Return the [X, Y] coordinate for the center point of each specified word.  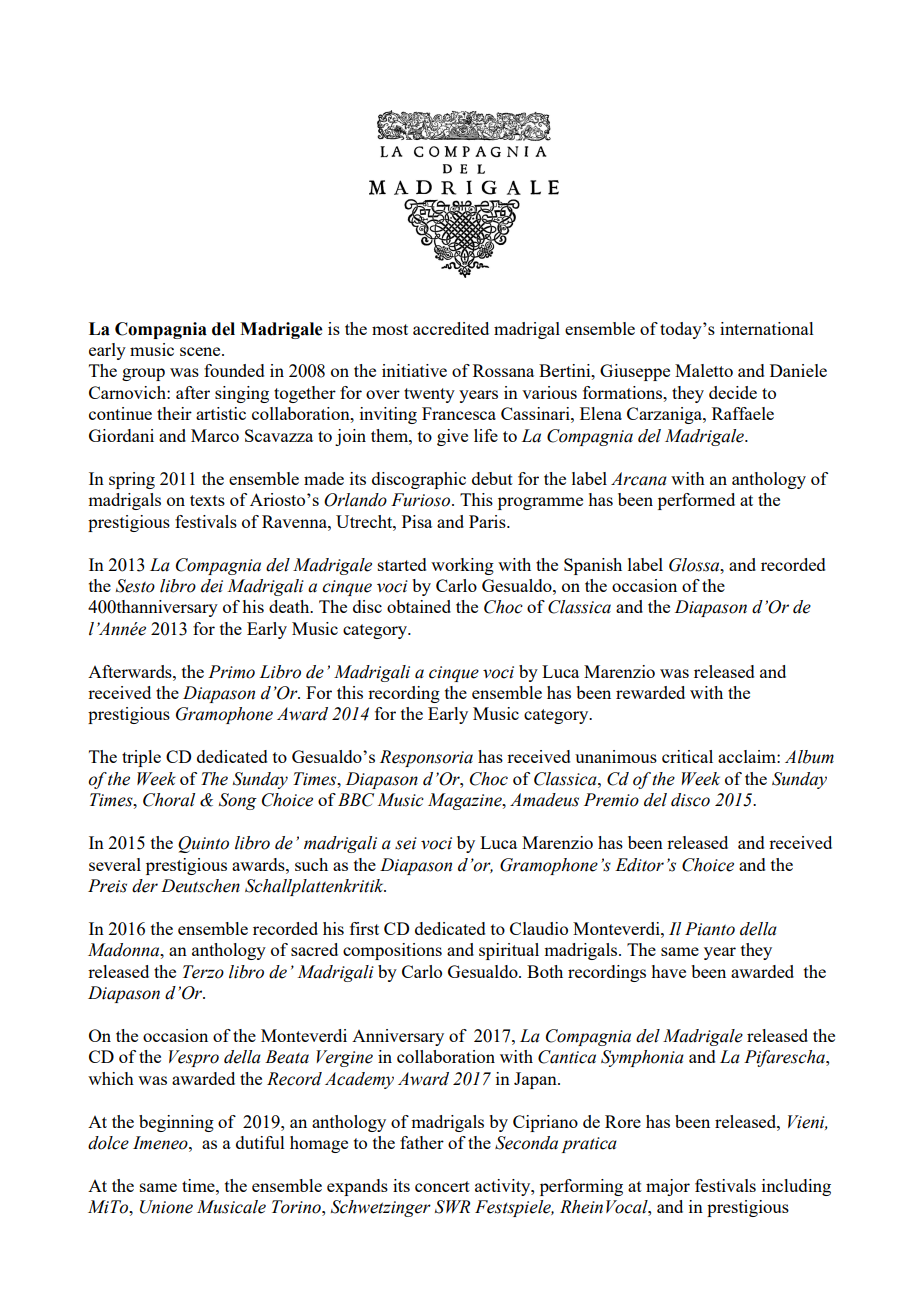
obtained [419, 606]
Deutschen [200, 886]
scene [201, 351]
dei [212, 586]
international [767, 328]
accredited [451, 328]
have [668, 971]
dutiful [260, 1142]
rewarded [650, 692]
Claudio [539, 928]
